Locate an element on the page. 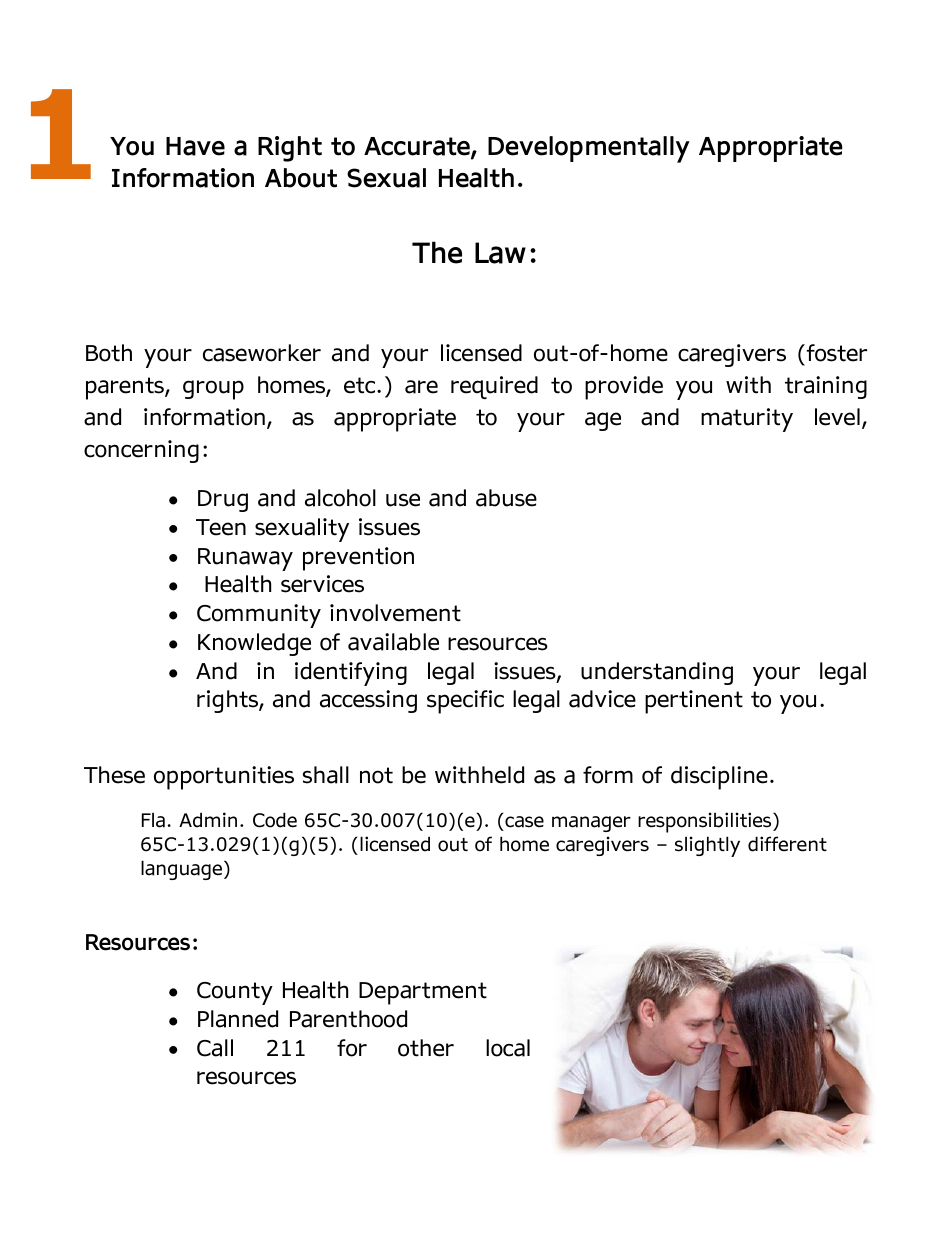  Developmentally is located at coordinates (589, 149).
